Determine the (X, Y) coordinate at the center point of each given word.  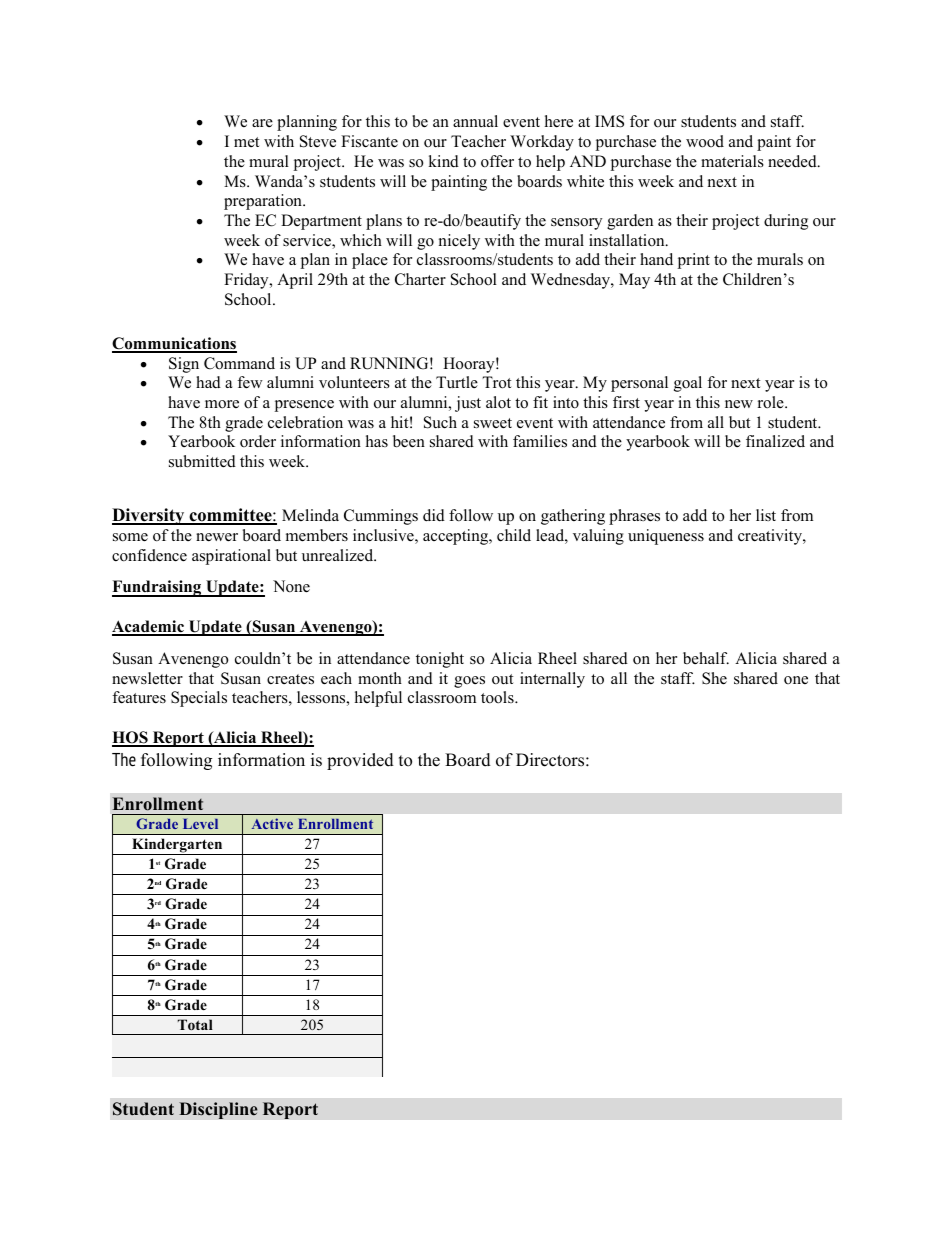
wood (705, 141)
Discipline (218, 1110)
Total (195, 1024)
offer (497, 161)
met (246, 142)
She (714, 678)
